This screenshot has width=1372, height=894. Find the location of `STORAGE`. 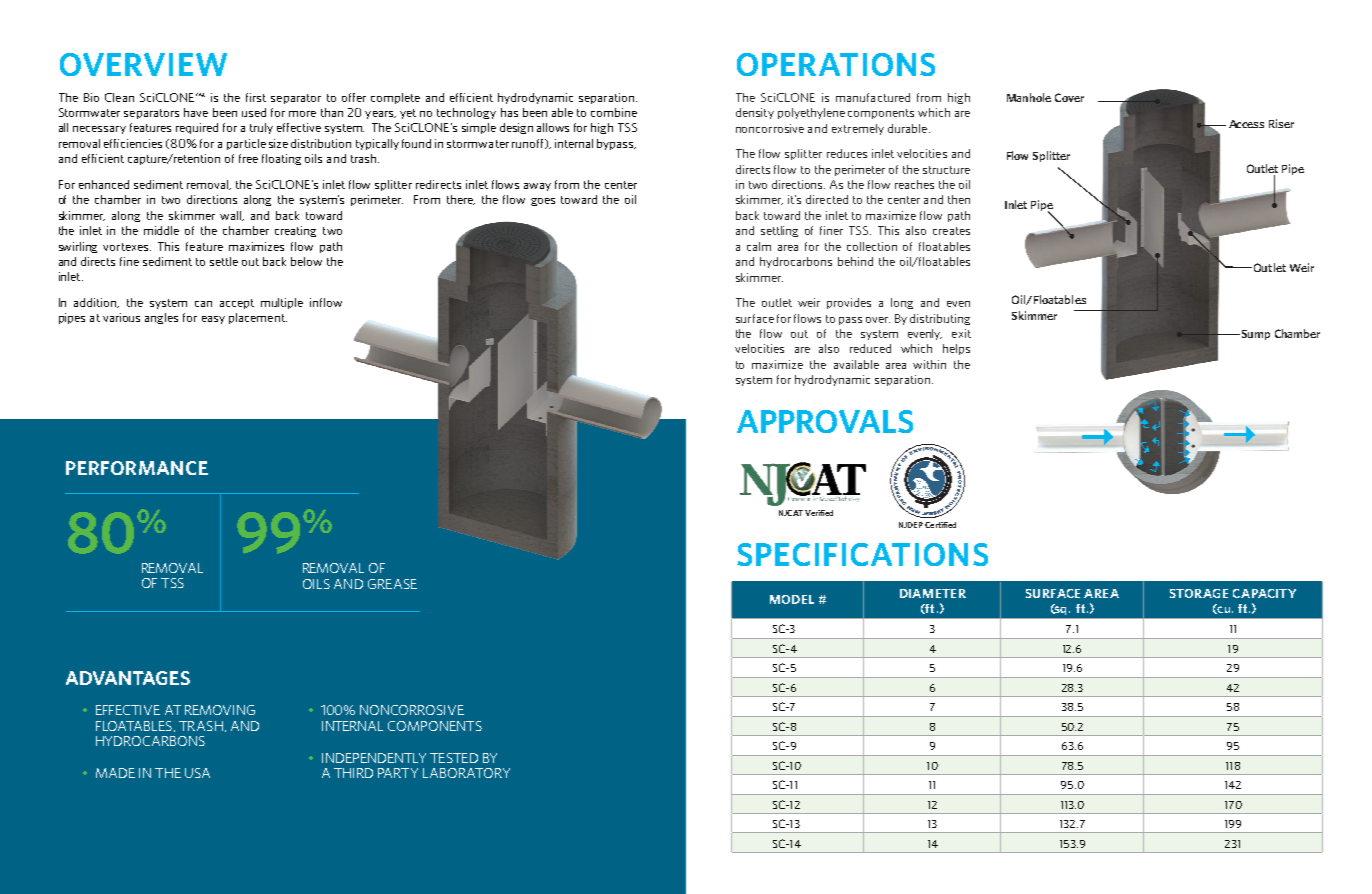

STORAGE is located at coordinates (1199, 593).
